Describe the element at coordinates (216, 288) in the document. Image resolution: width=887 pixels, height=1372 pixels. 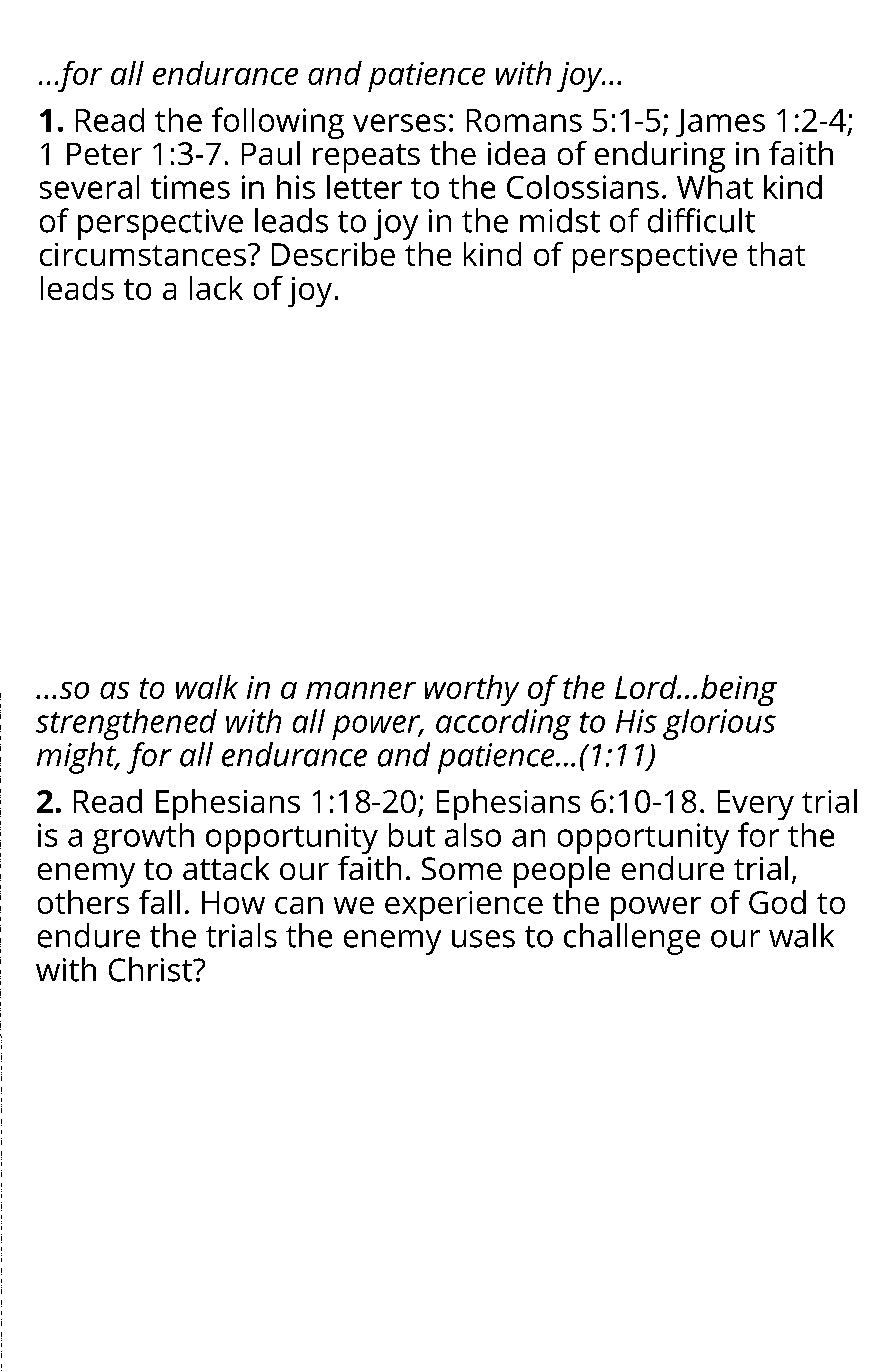
I see `lack` at that location.
